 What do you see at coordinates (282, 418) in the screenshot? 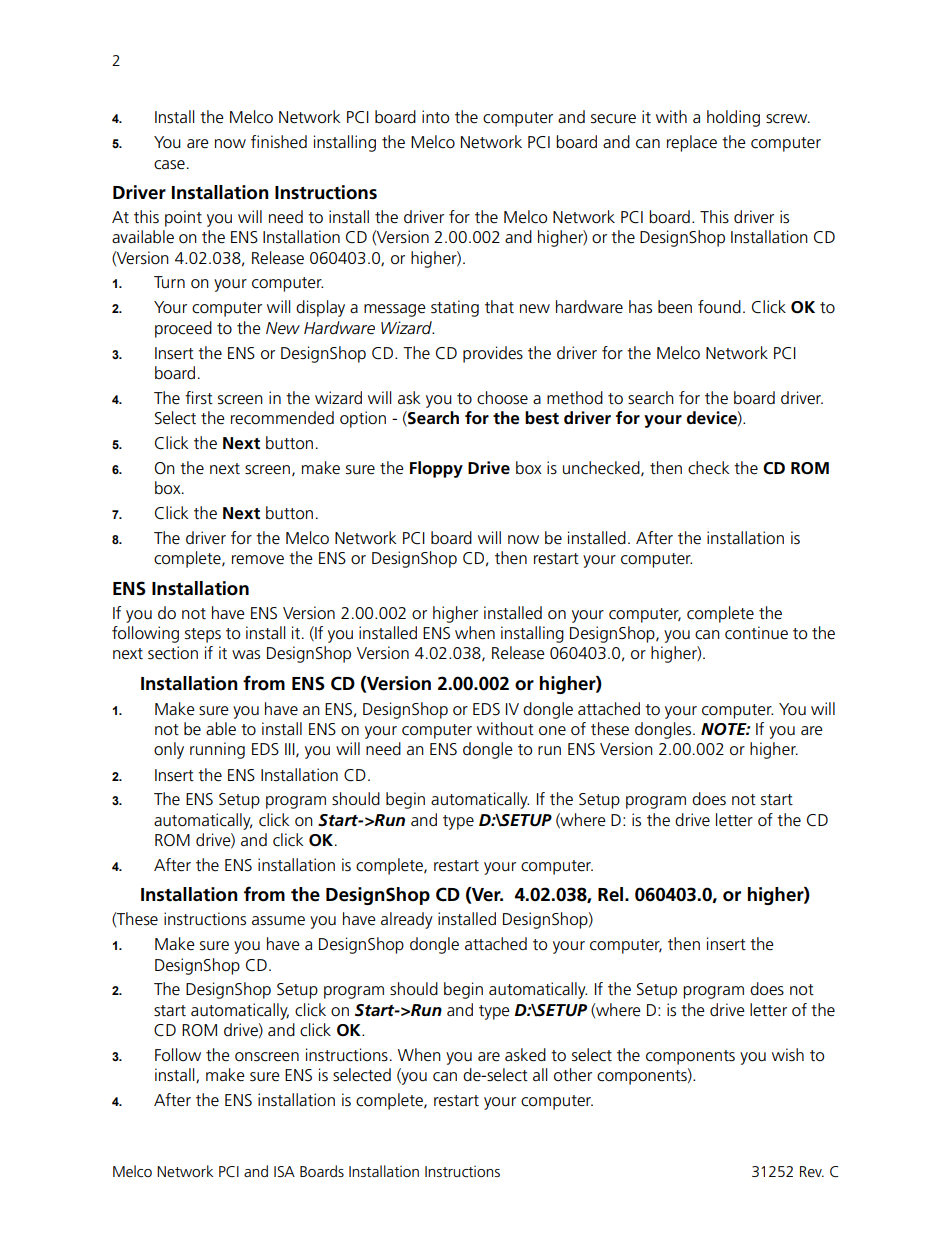
I see `recommended` at bounding box center [282, 418].
